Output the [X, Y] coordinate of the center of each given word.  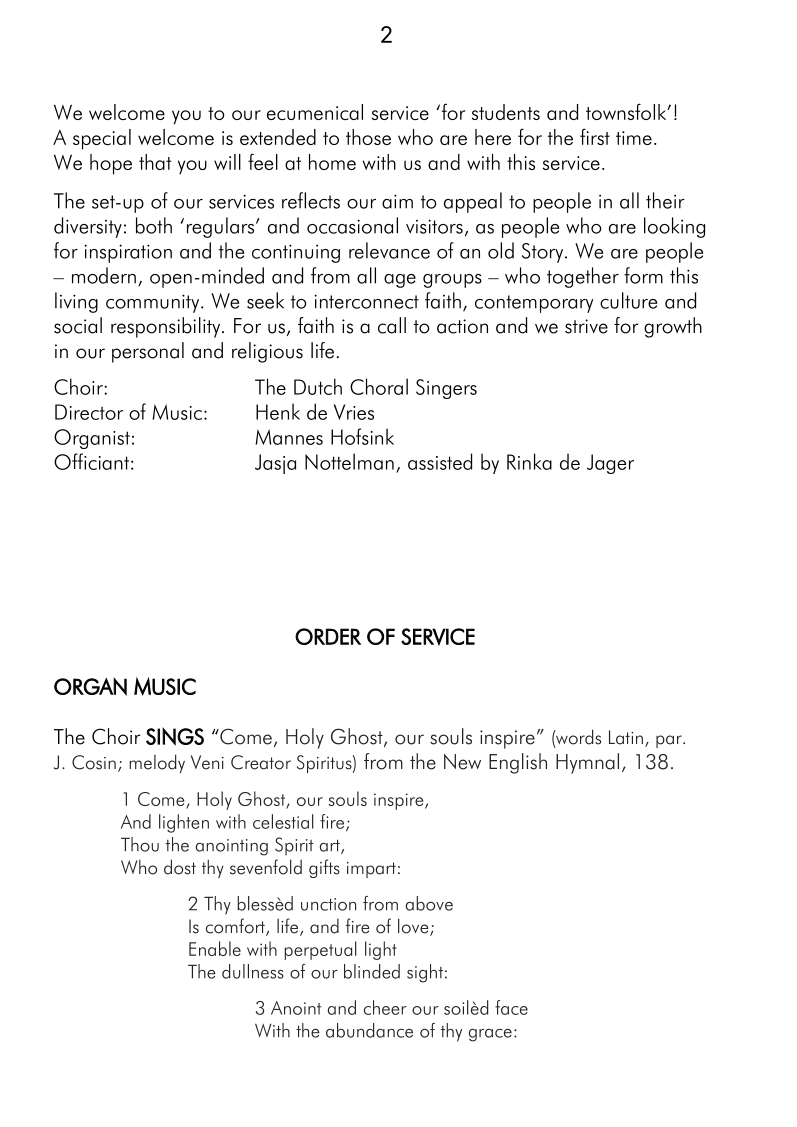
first [595, 136]
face [511, 1007]
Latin [626, 737]
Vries [354, 412]
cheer [385, 1007]
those [368, 137]
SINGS [175, 737]
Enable [215, 948]
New [462, 762]
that [155, 162]
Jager [610, 464]
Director [89, 412]
